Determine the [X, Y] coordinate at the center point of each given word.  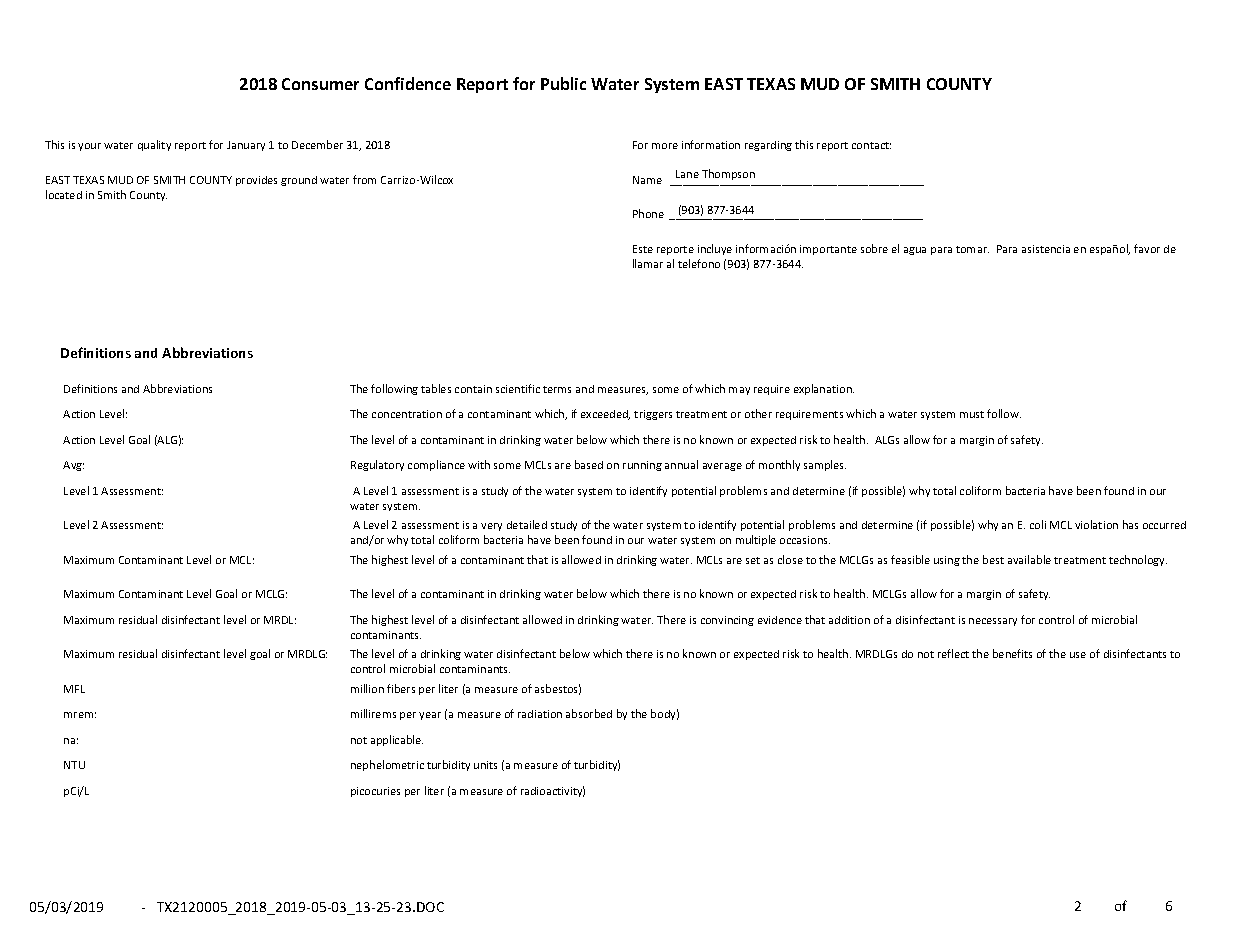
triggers [653, 415]
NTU [74, 765]
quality [154, 145]
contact [871, 145]
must [972, 414]
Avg [73, 466]
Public [563, 83]
